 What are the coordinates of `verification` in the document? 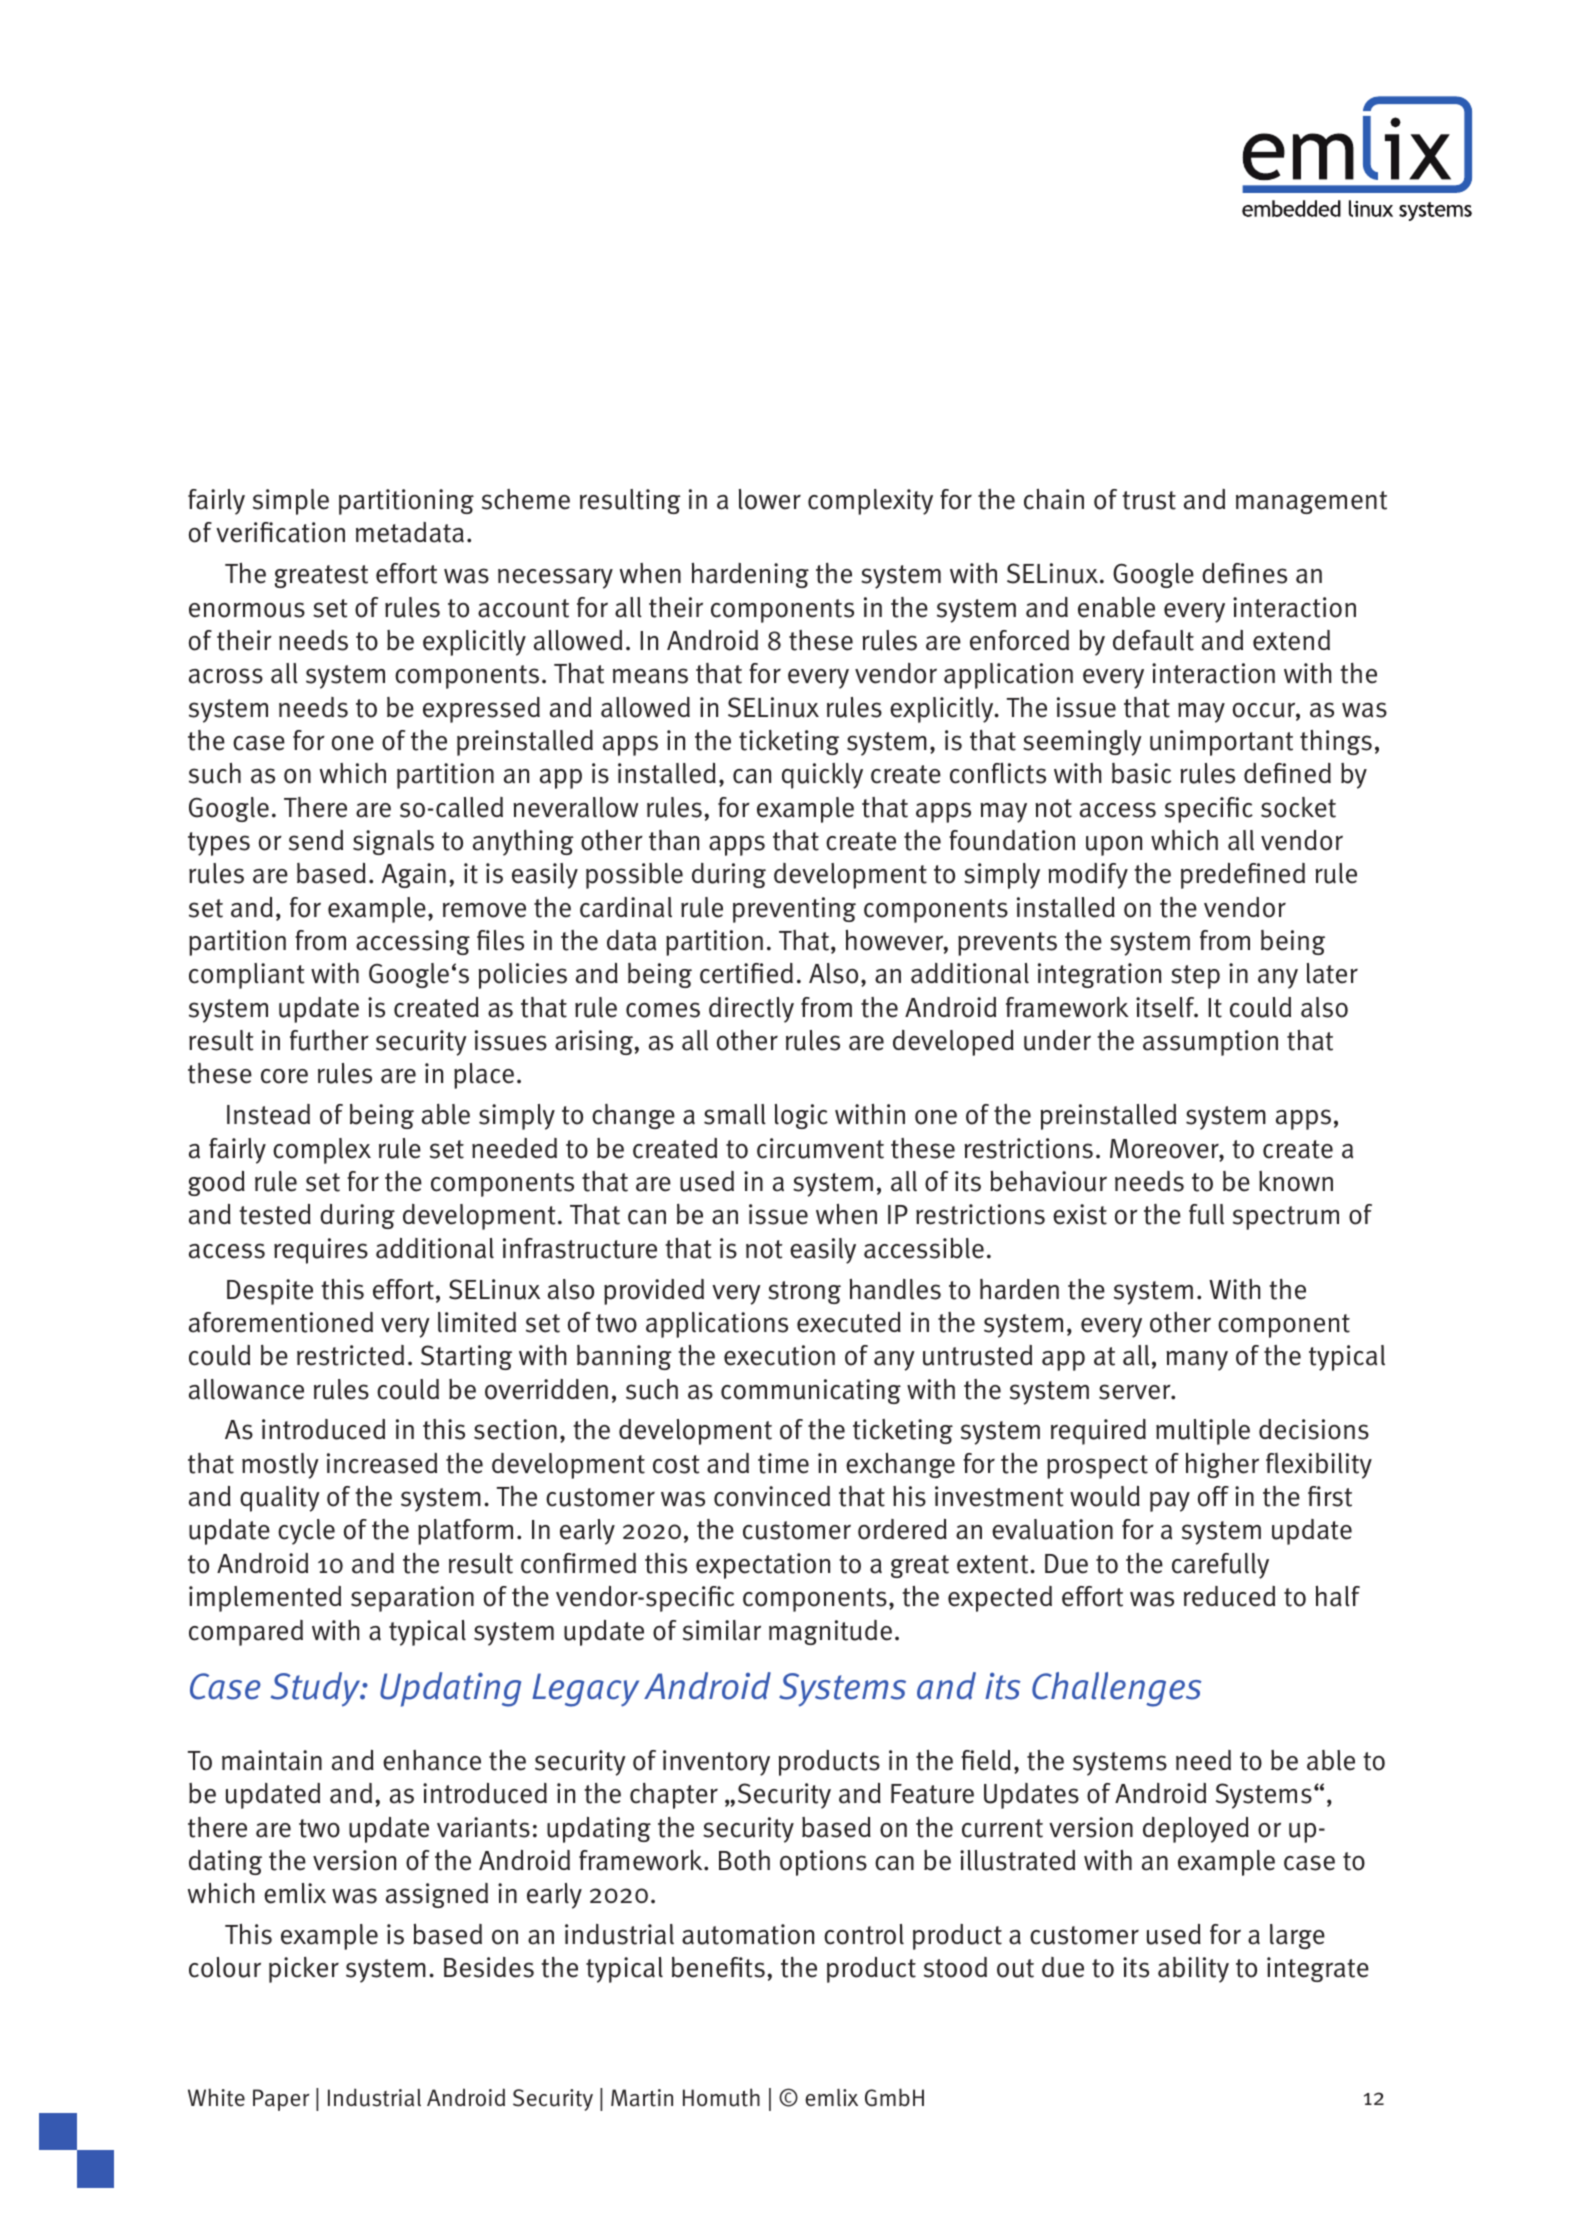 It's located at (280, 532).
